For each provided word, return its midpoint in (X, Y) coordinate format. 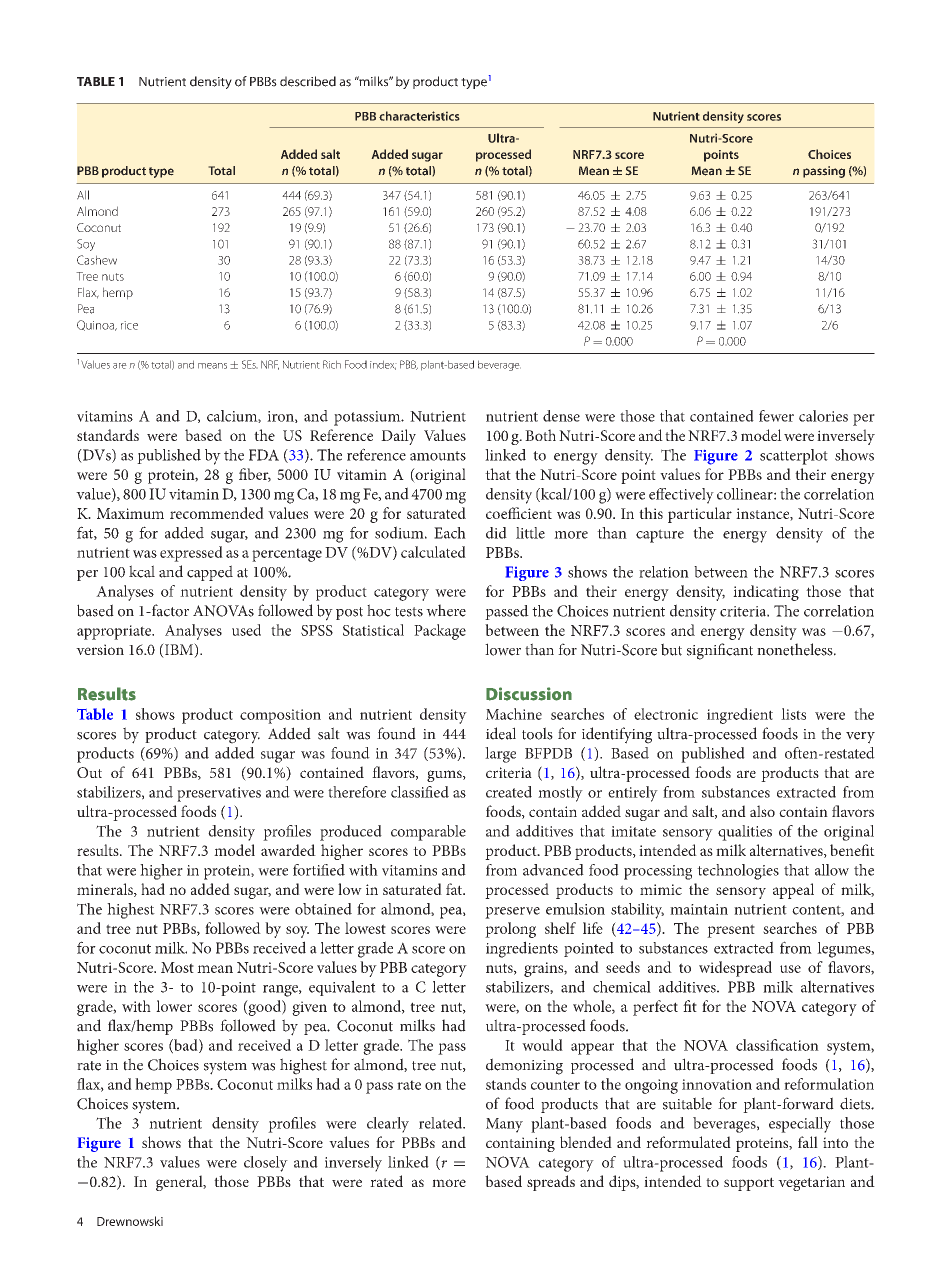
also (762, 811)
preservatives (219, 794)
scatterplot (794, 457)
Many (504, 1125)
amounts (438, 456)
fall (808, 1142)
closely (266, 1164)
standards (108, 435)
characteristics (419, 116)
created (509, 792)
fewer (776, 416)
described (308, 81)
